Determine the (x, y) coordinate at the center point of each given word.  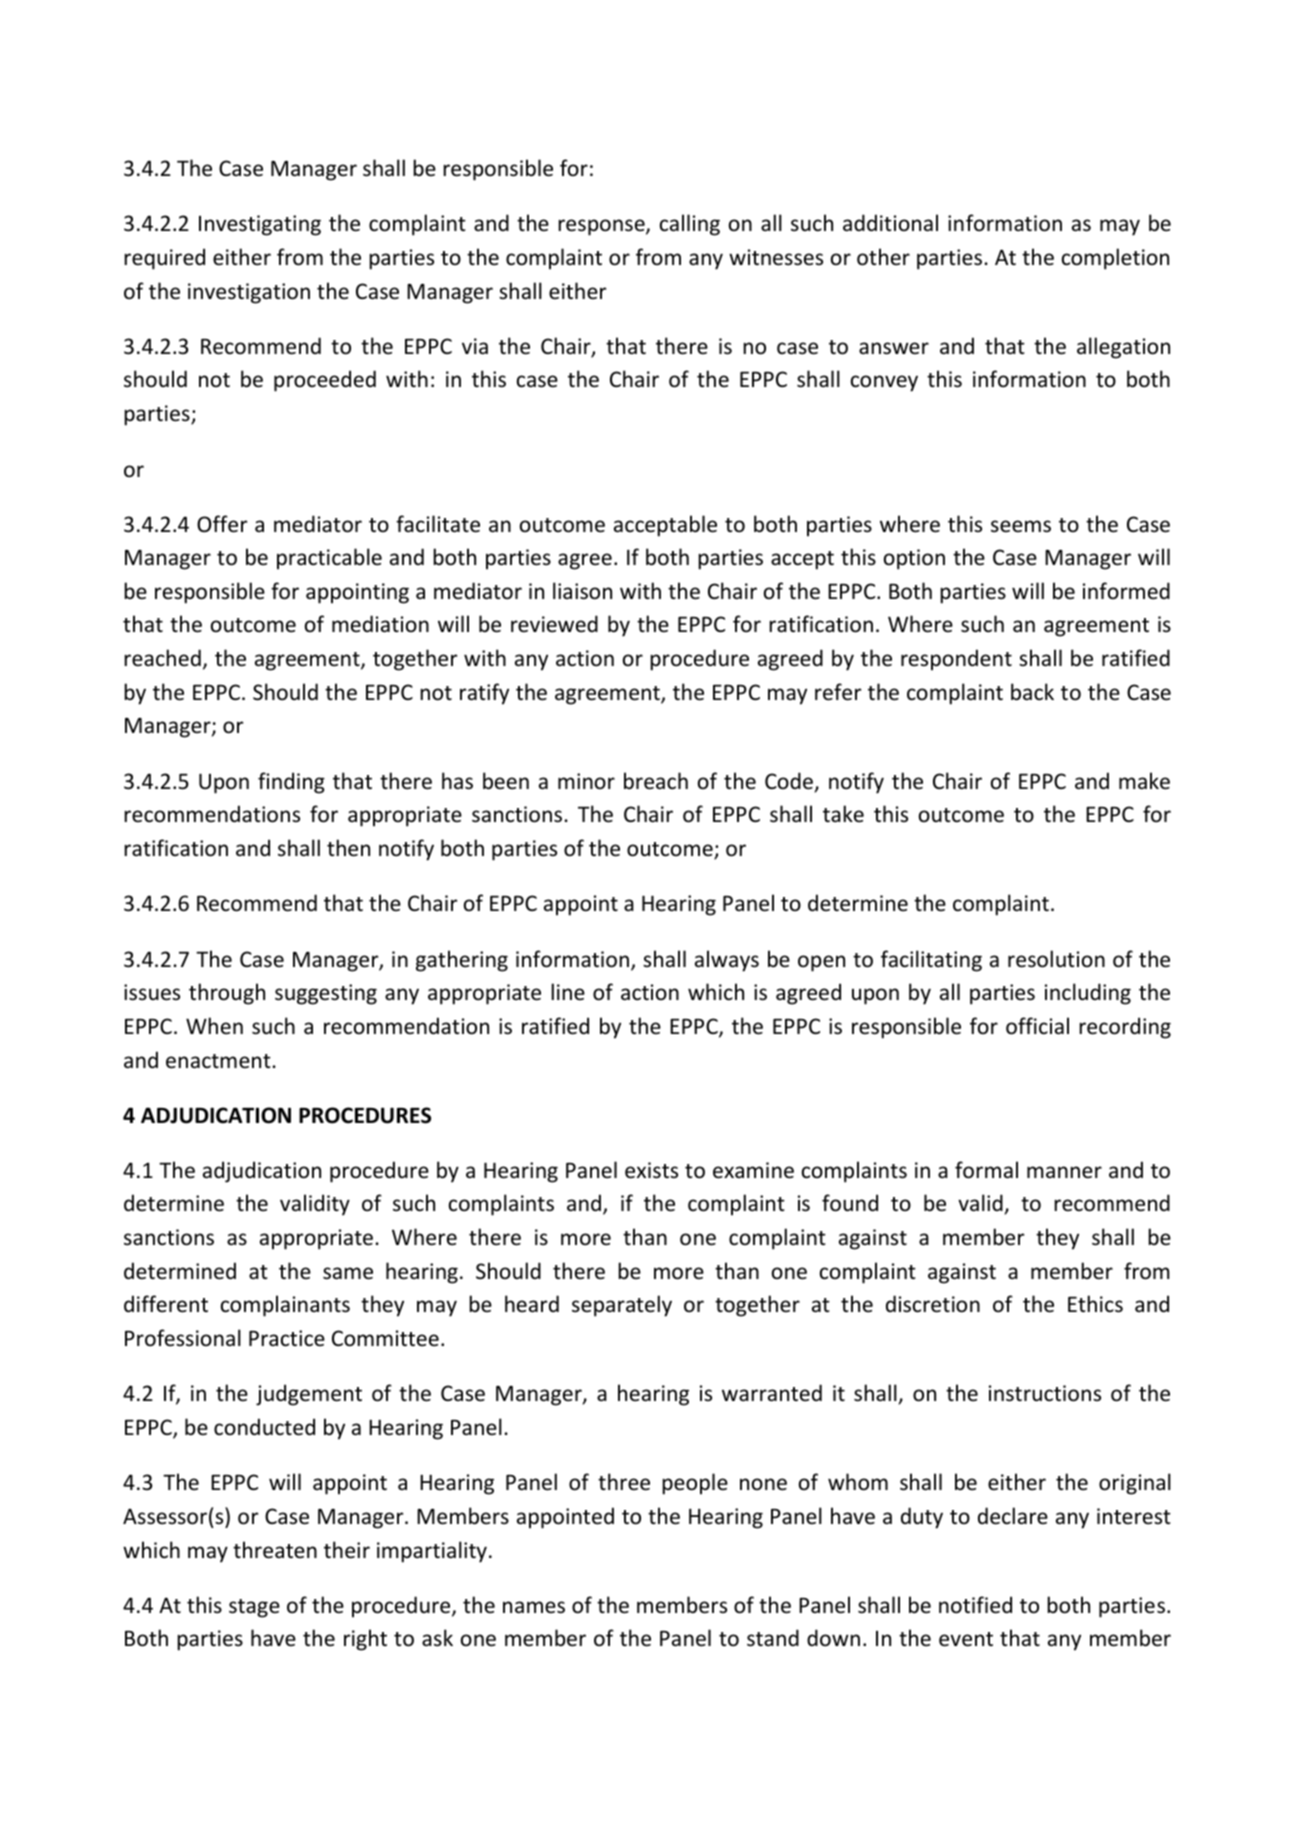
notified (975, 1605)
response (602, 227)
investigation (249, 293)
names (534, 1607)
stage (254, 1608)
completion (1115, 259)
